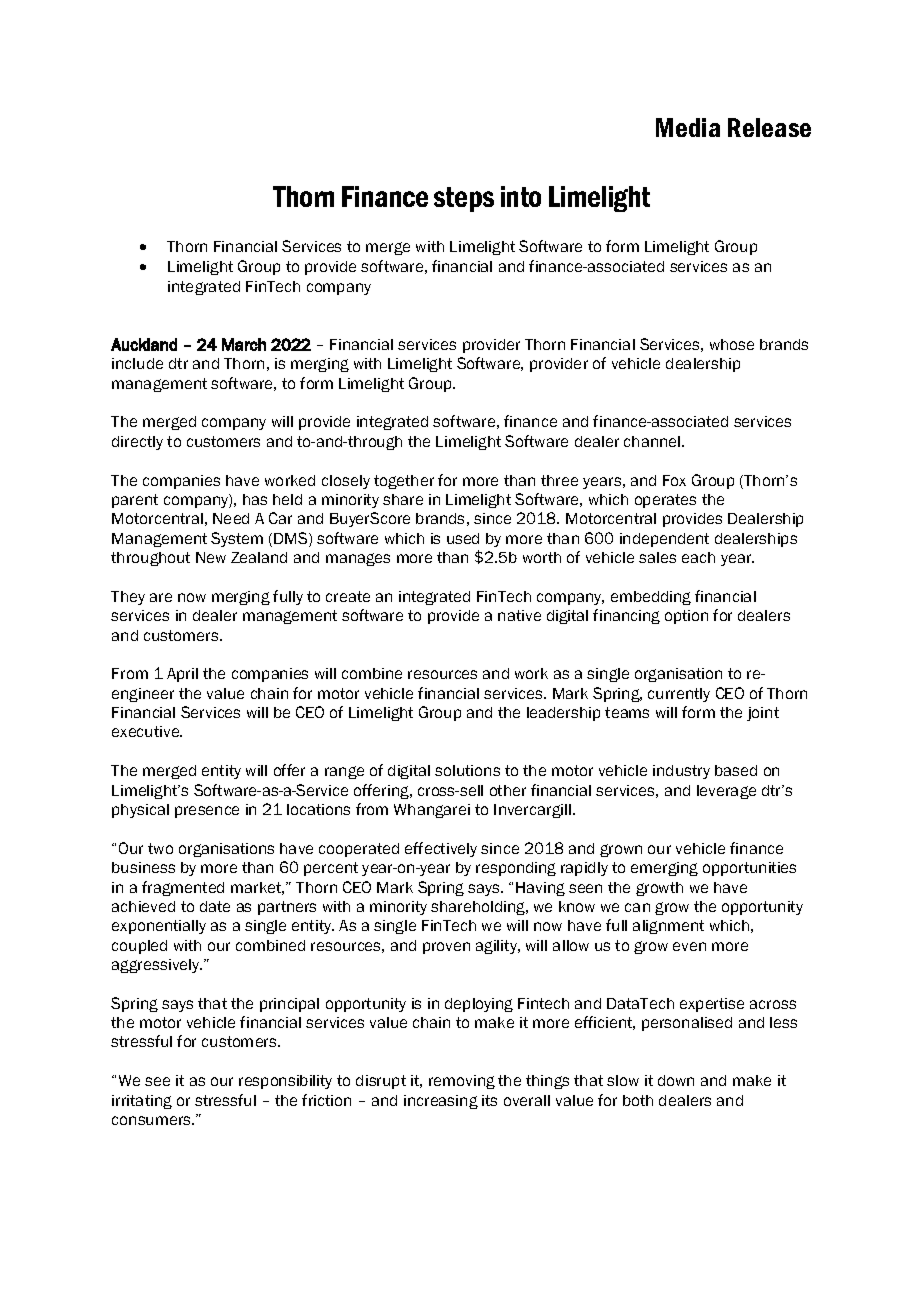  I want to click on whose, so click(732, 344).
